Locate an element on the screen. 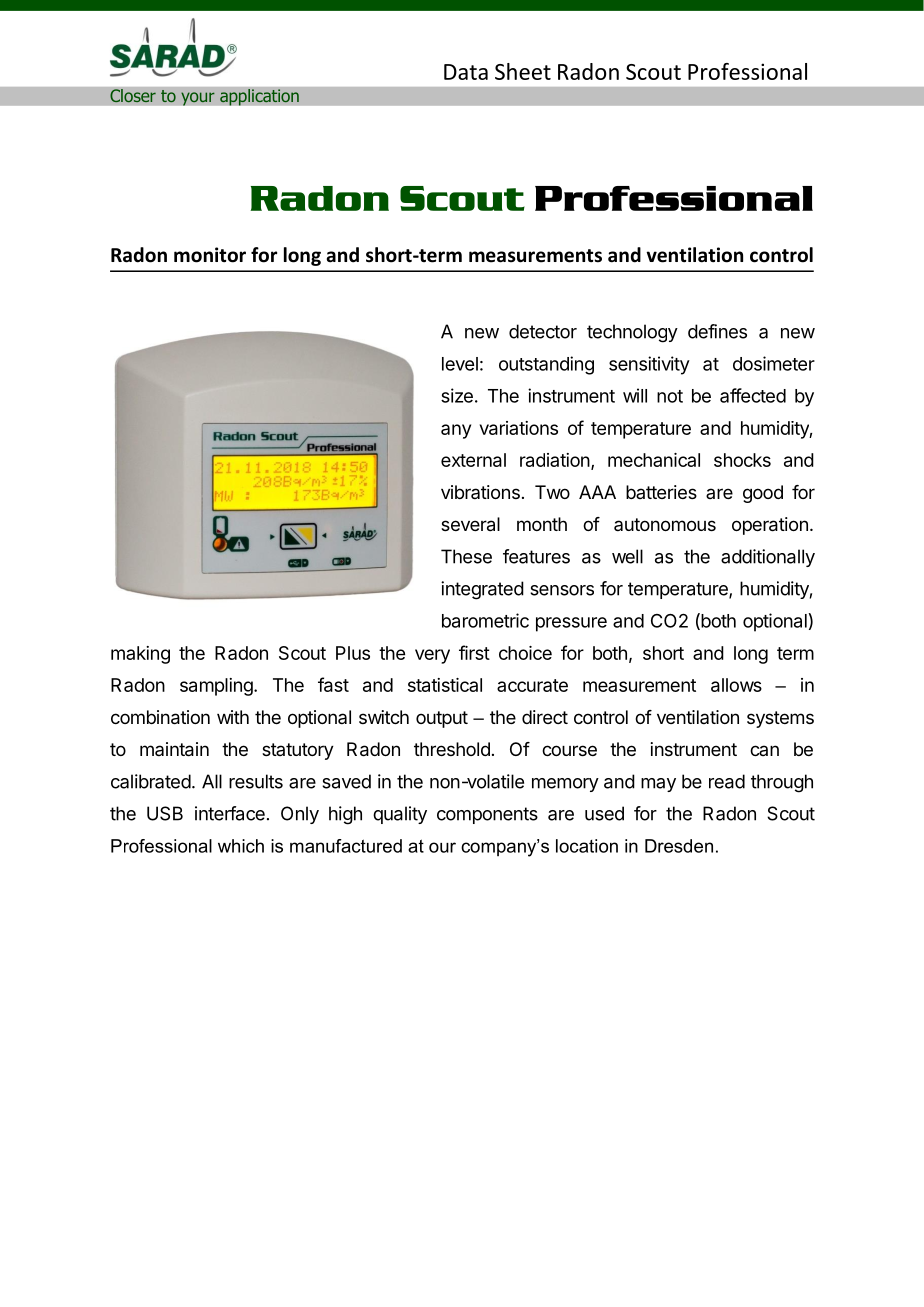 The height and width of the screenshot is (1307, 924). shocks is located at coordinates (742, 460).
